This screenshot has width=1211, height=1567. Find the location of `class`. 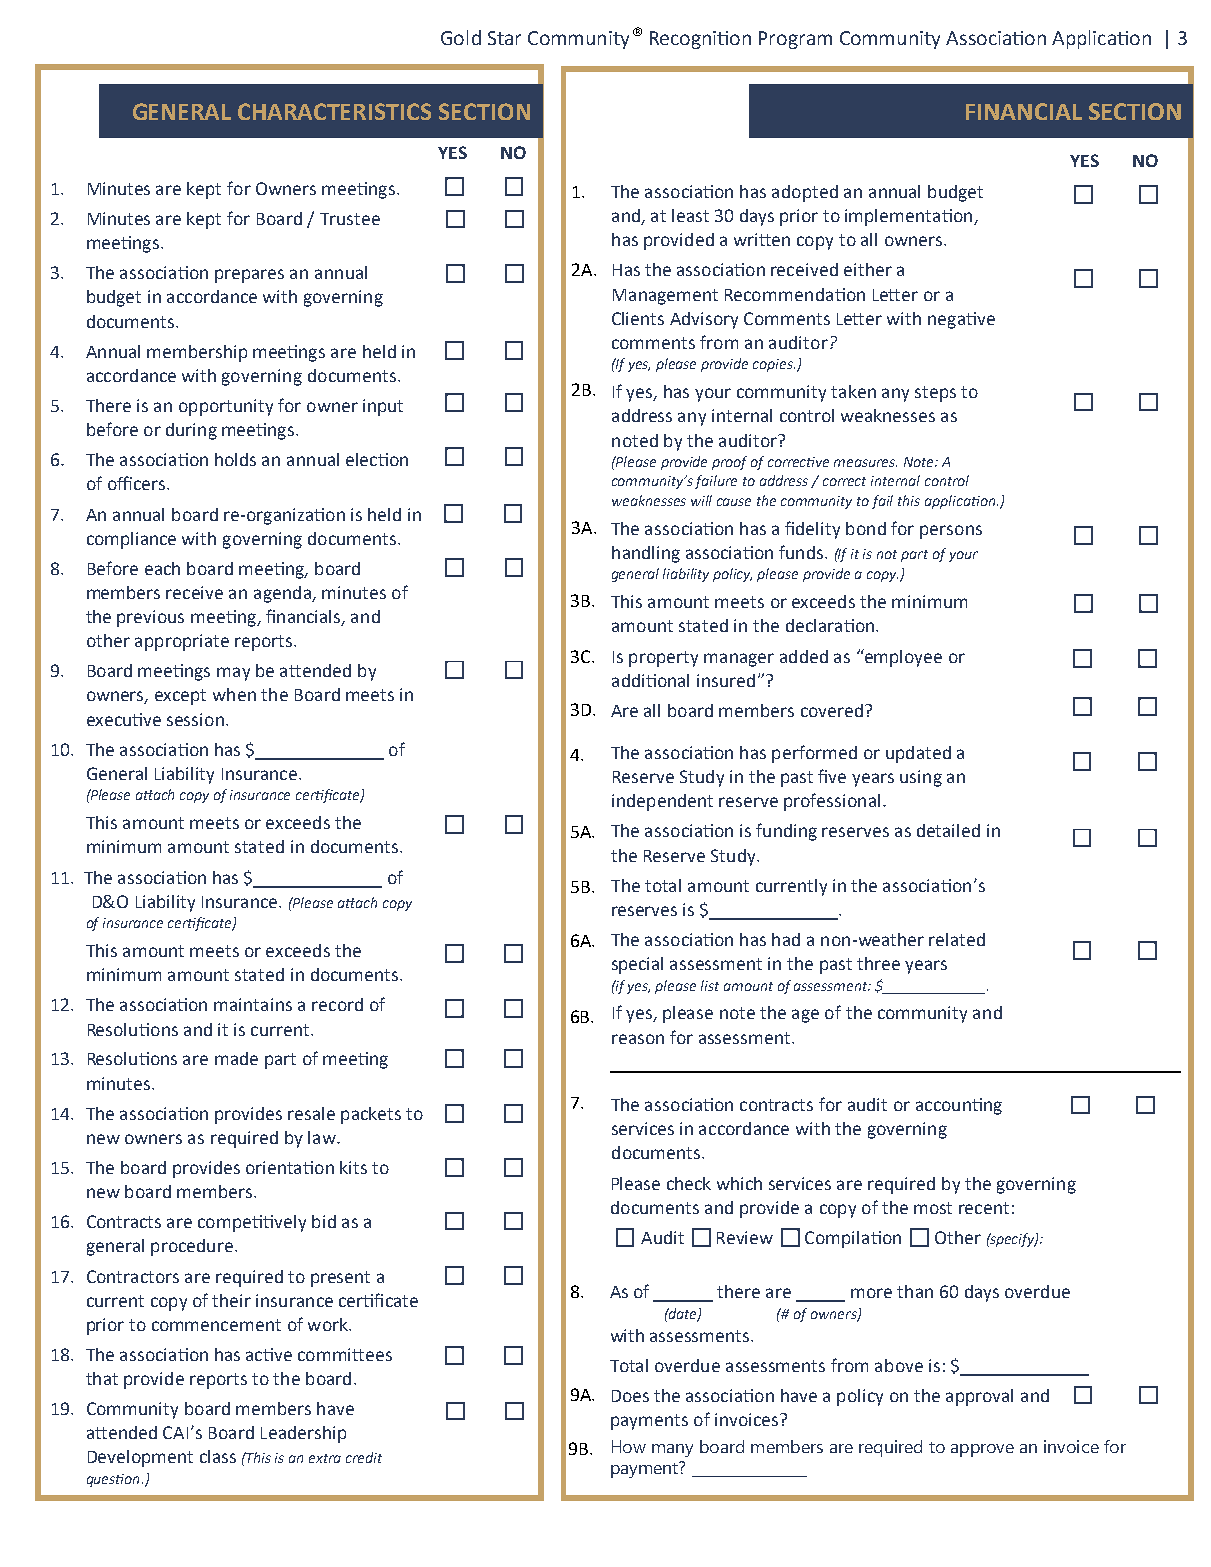

class is located at coordinates (218, 1456).
